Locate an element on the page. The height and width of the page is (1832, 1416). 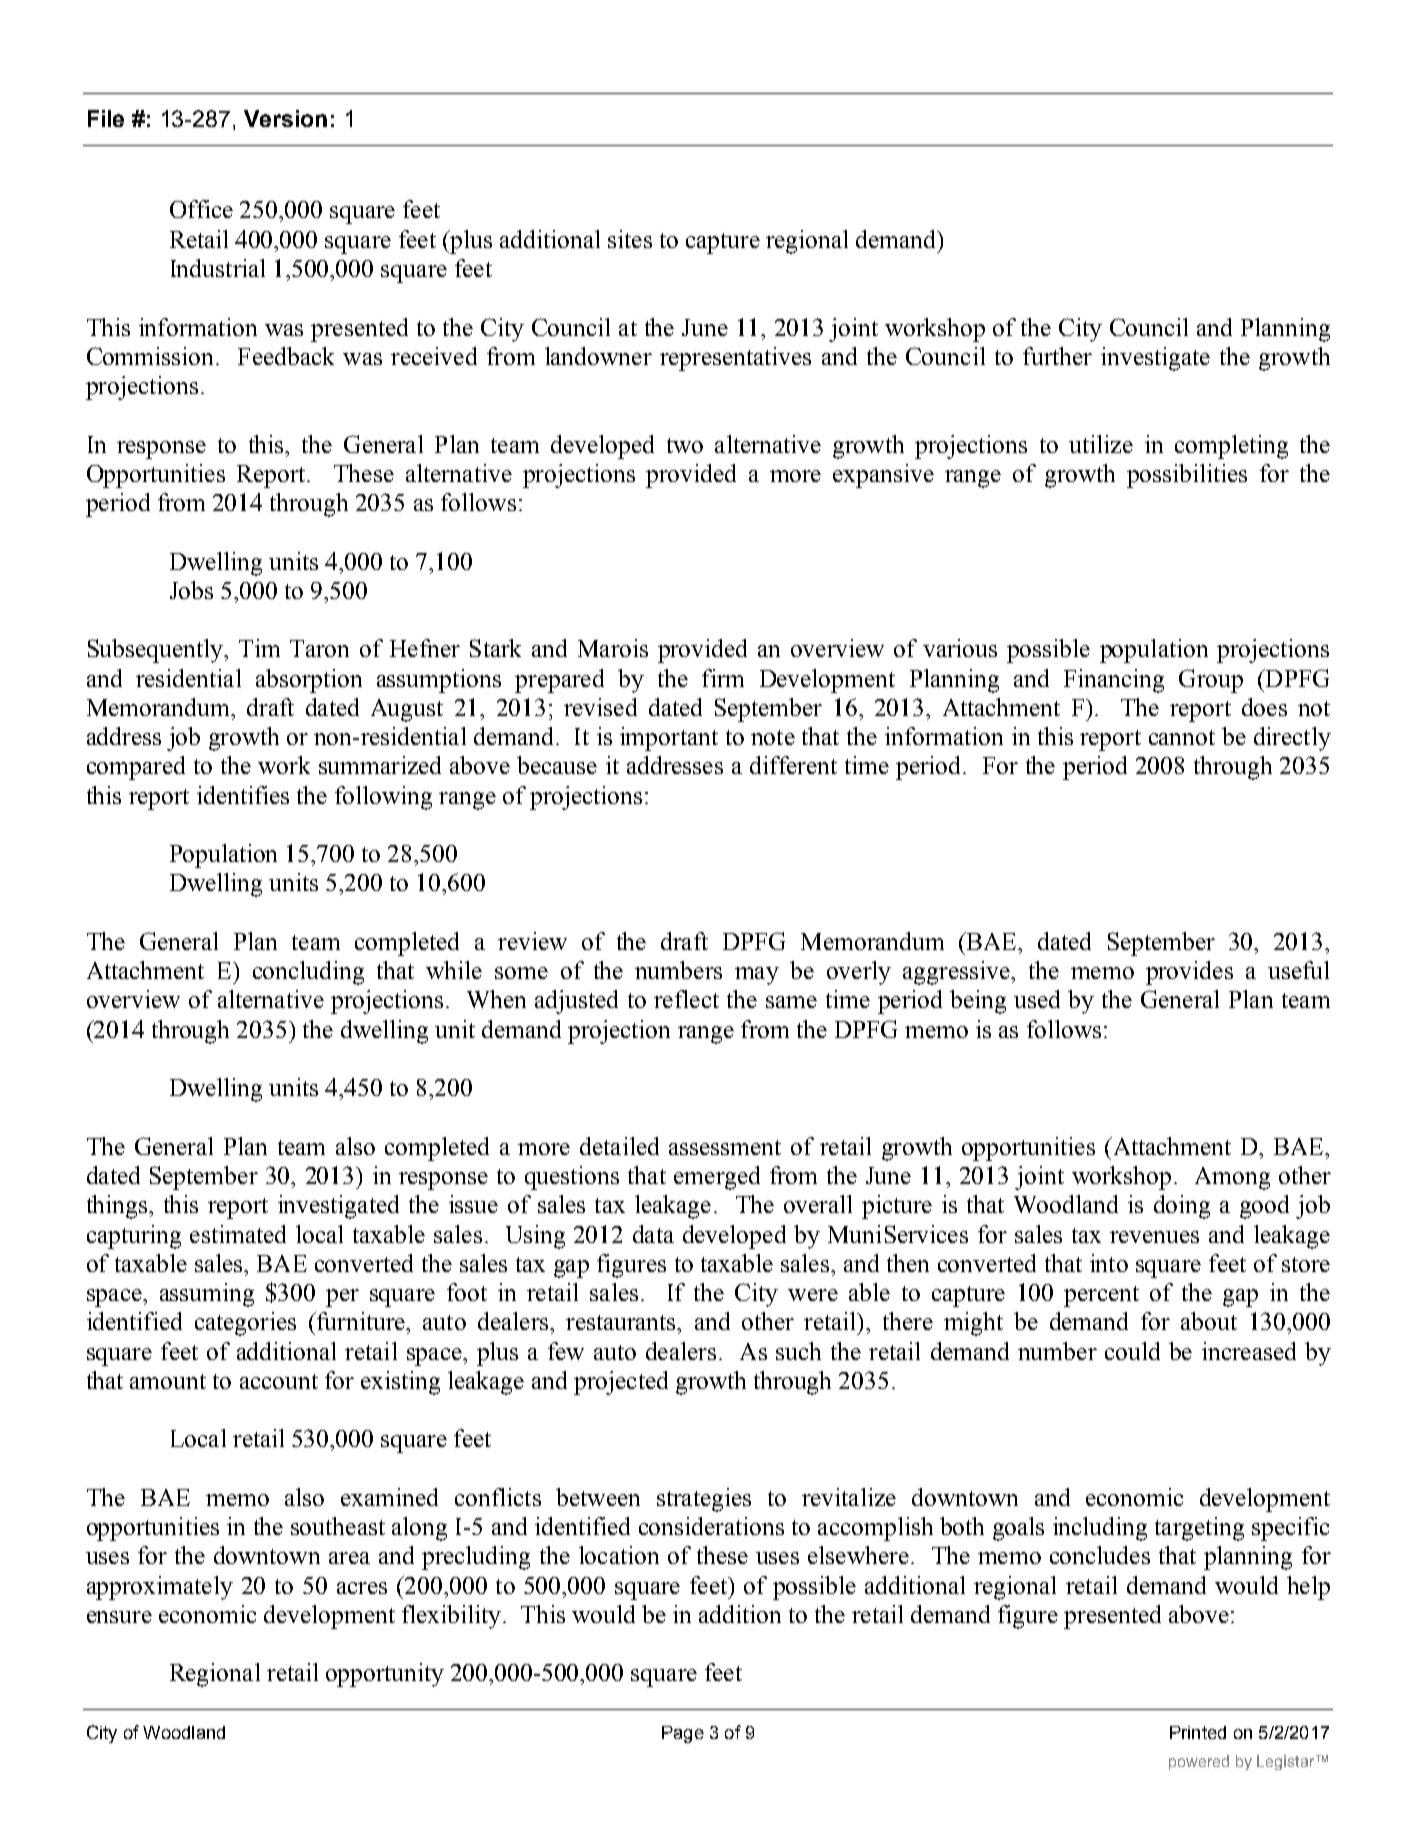
further is located at coordinates (1057, 356).
